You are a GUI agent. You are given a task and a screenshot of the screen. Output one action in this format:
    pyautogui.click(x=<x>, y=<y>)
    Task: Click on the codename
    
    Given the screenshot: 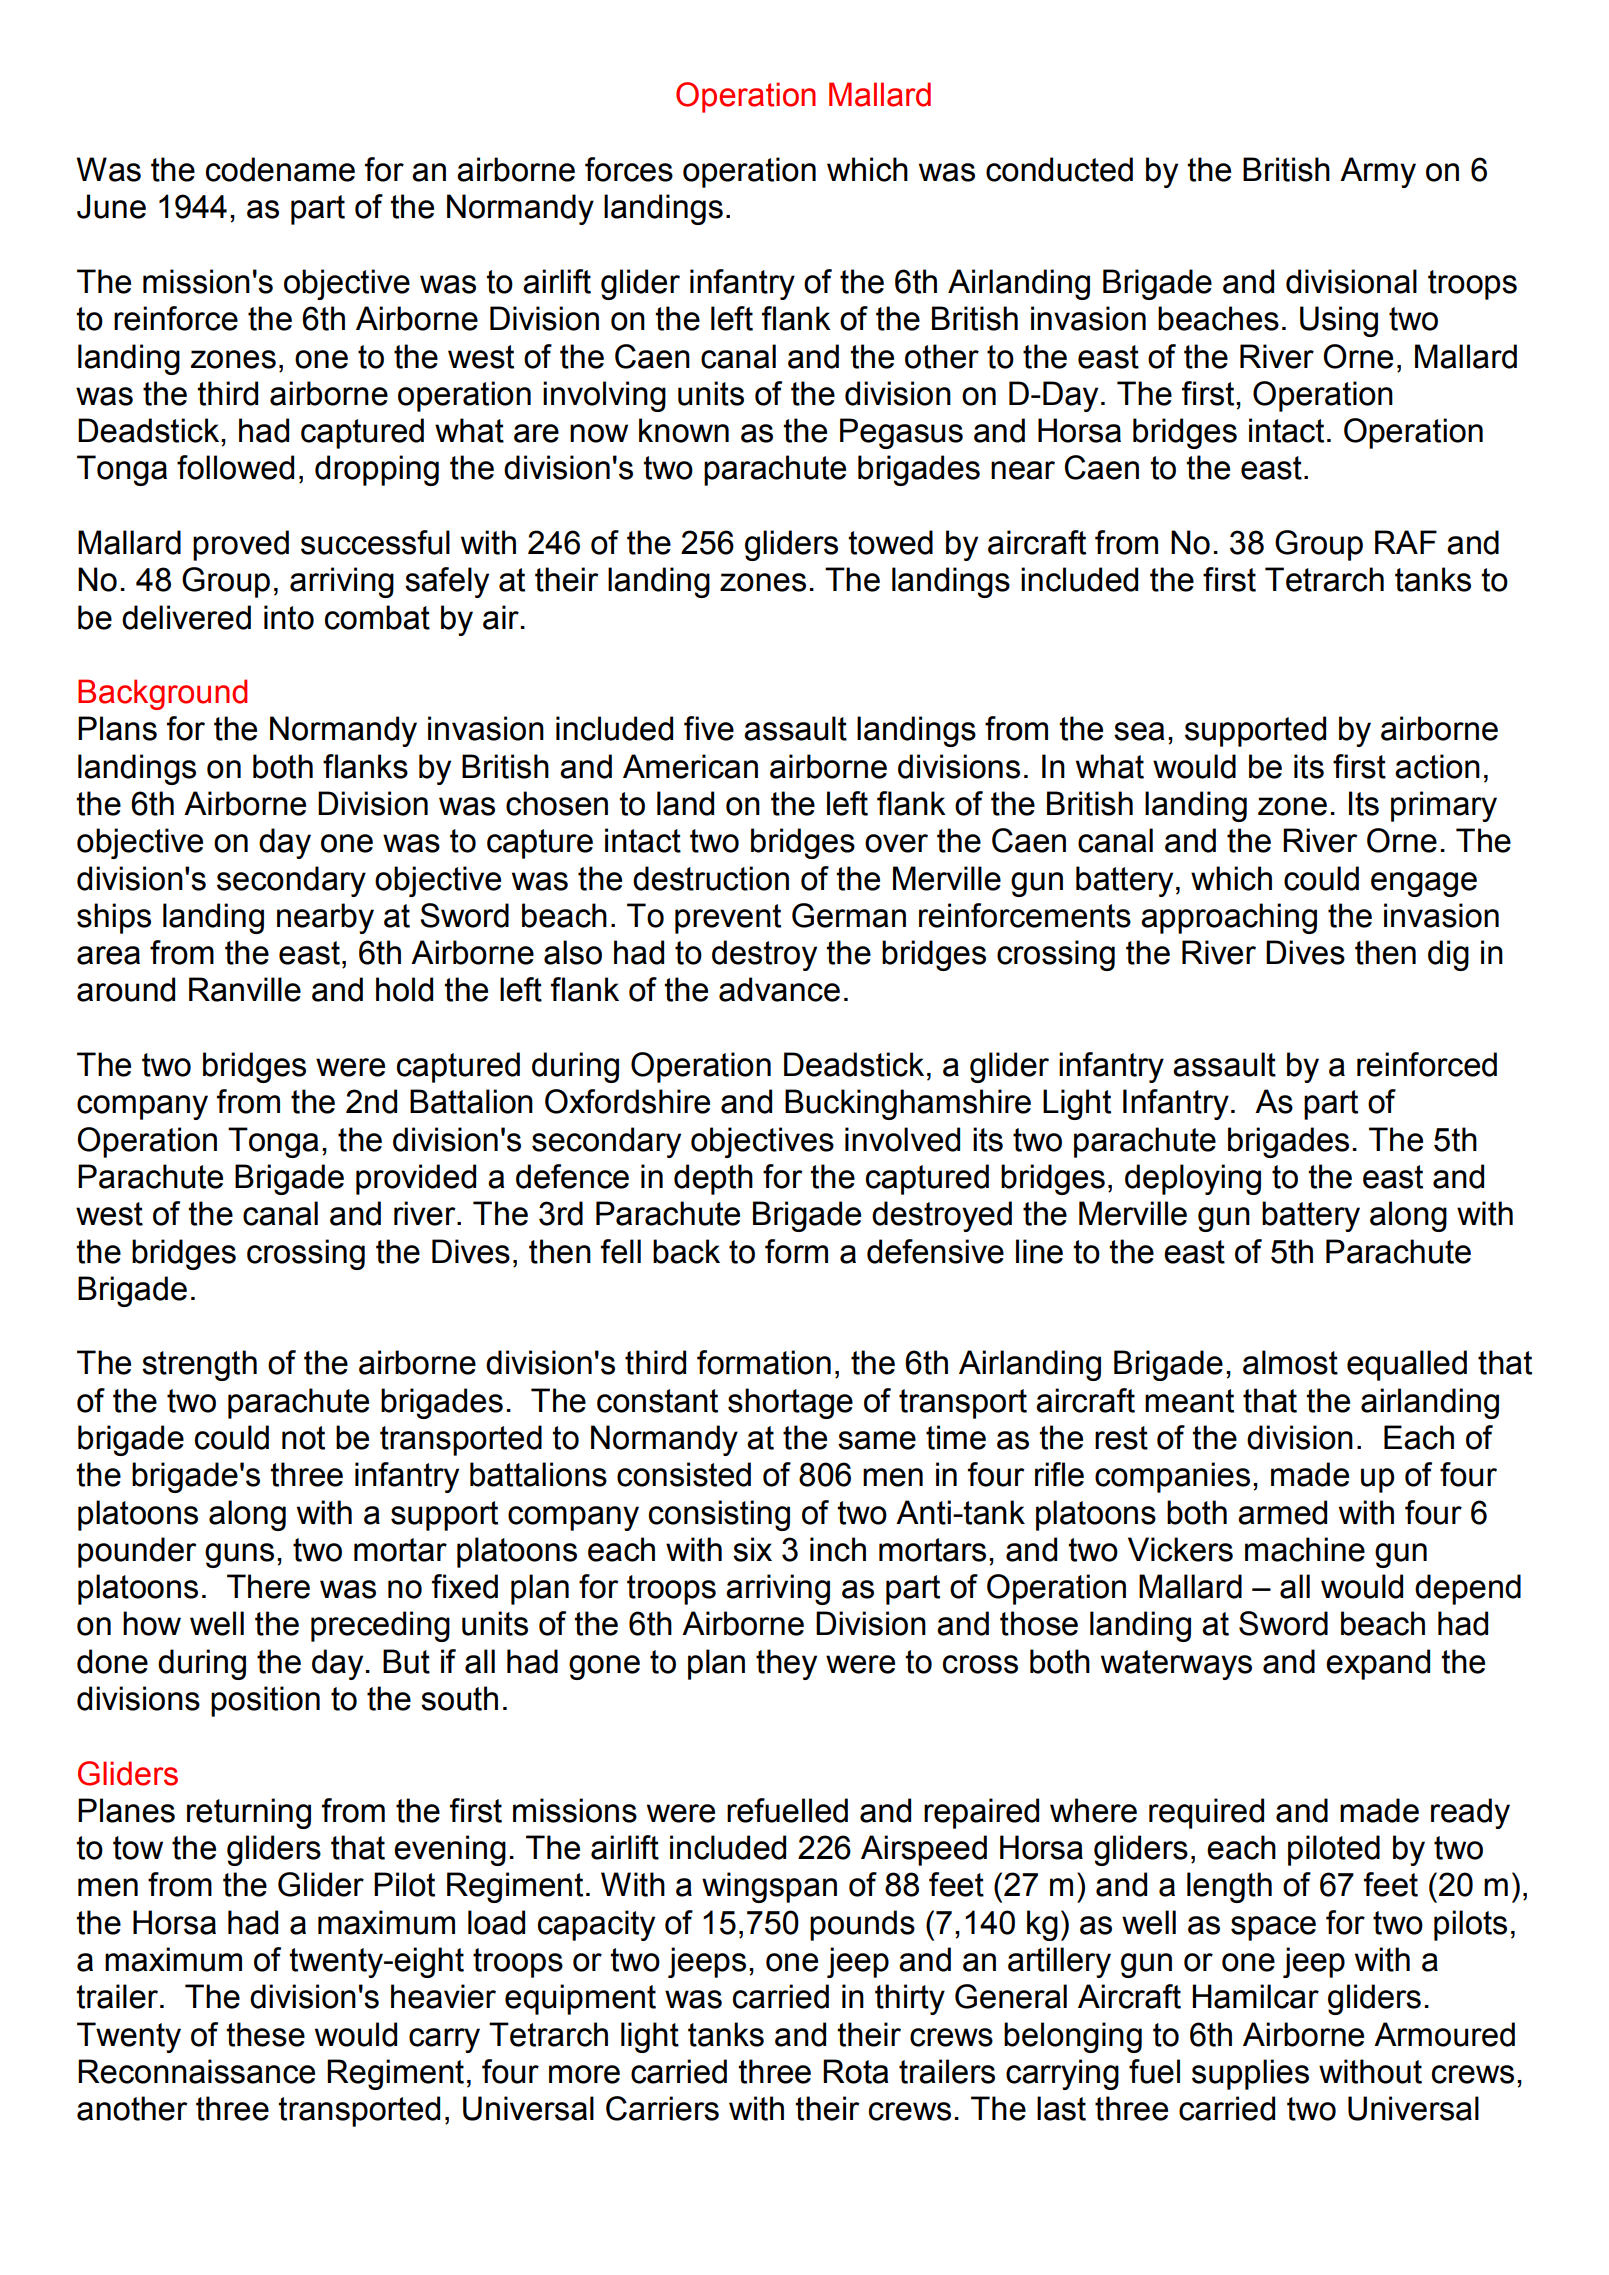 What is the action you would take?
    pyautogui.click(x=280, y=169)
